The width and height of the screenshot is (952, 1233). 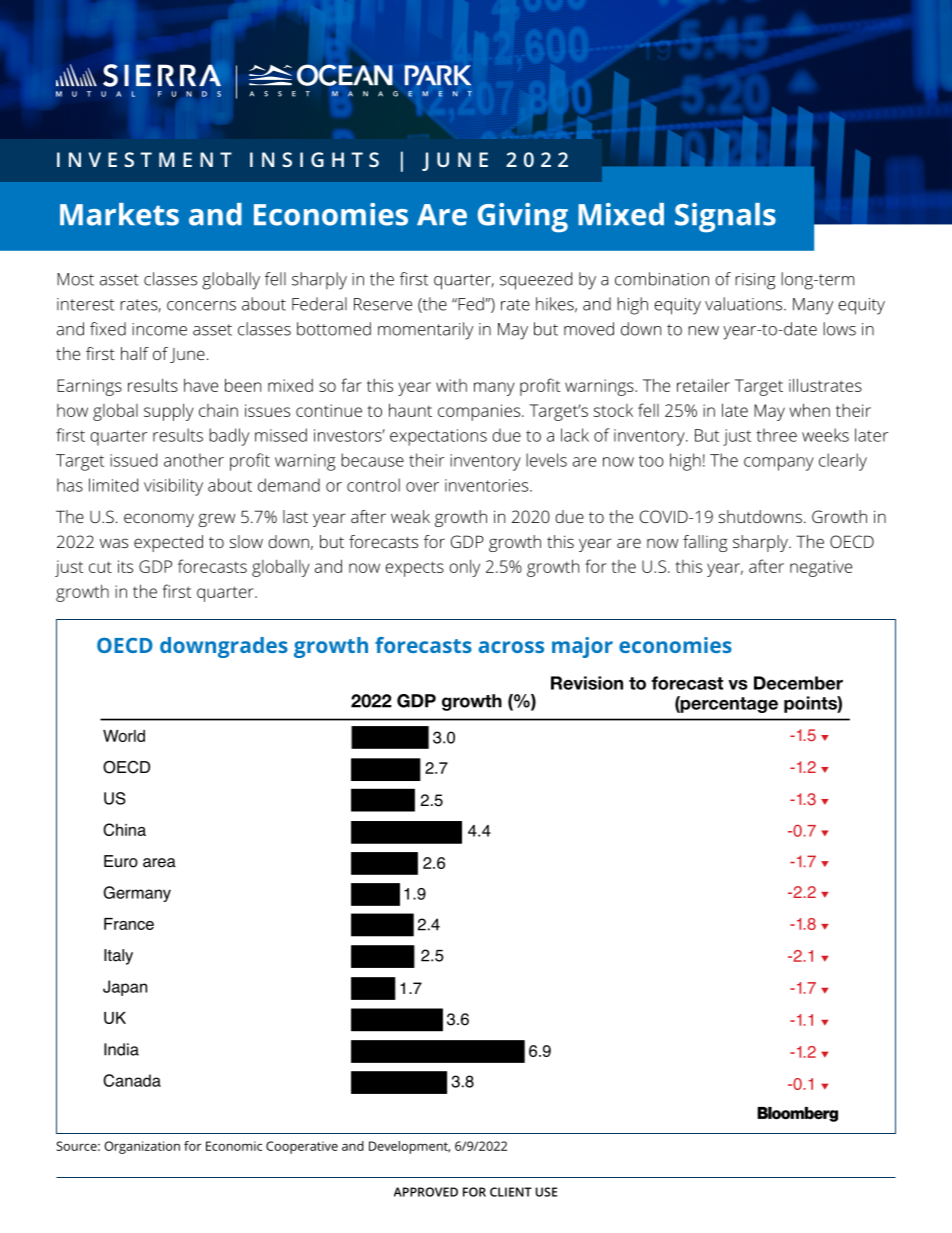 I want to click on World, so click(x=124, y=736).
